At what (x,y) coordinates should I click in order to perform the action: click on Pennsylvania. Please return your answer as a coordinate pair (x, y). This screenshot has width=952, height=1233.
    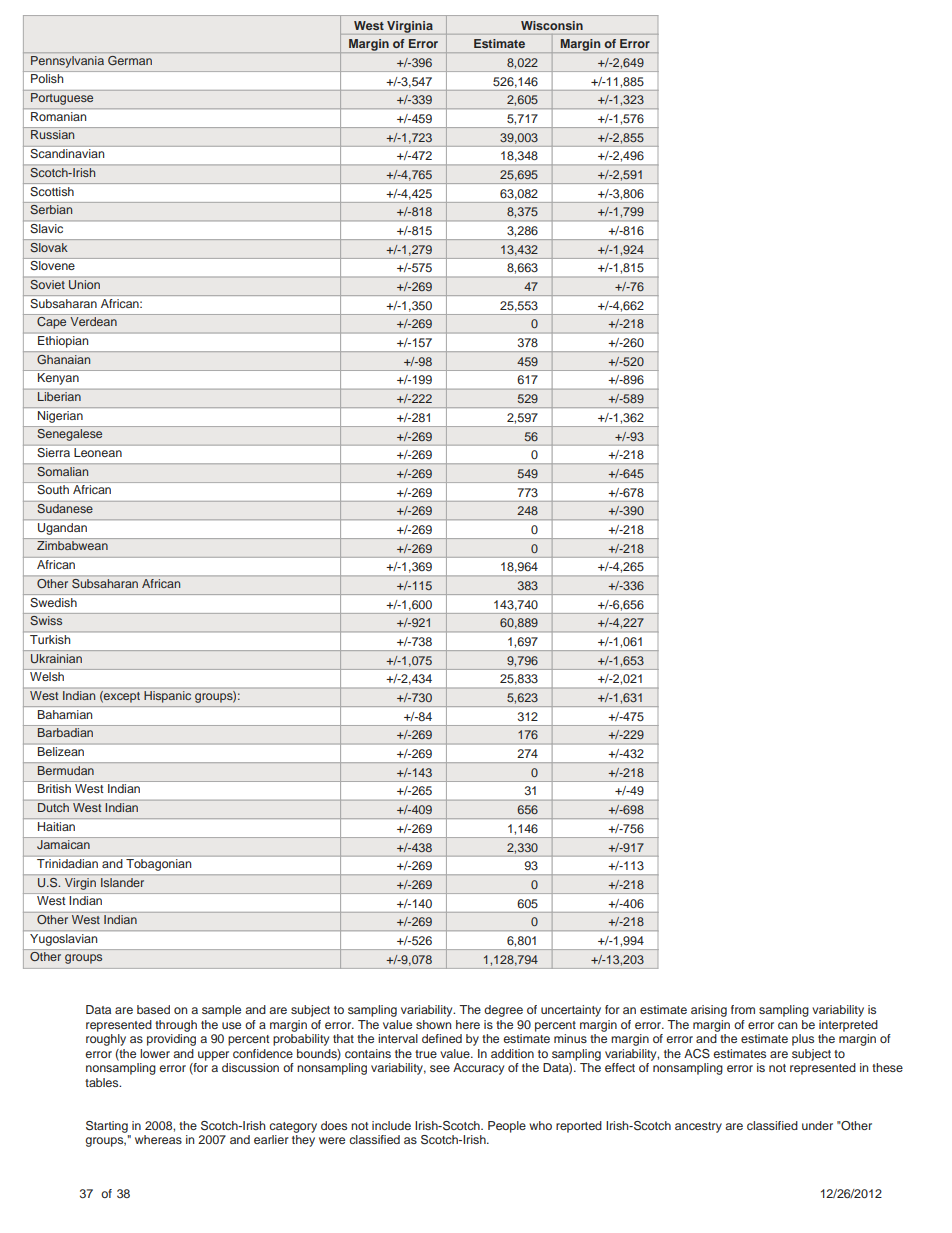
    Looking at the image, I should click on (67, 62).
